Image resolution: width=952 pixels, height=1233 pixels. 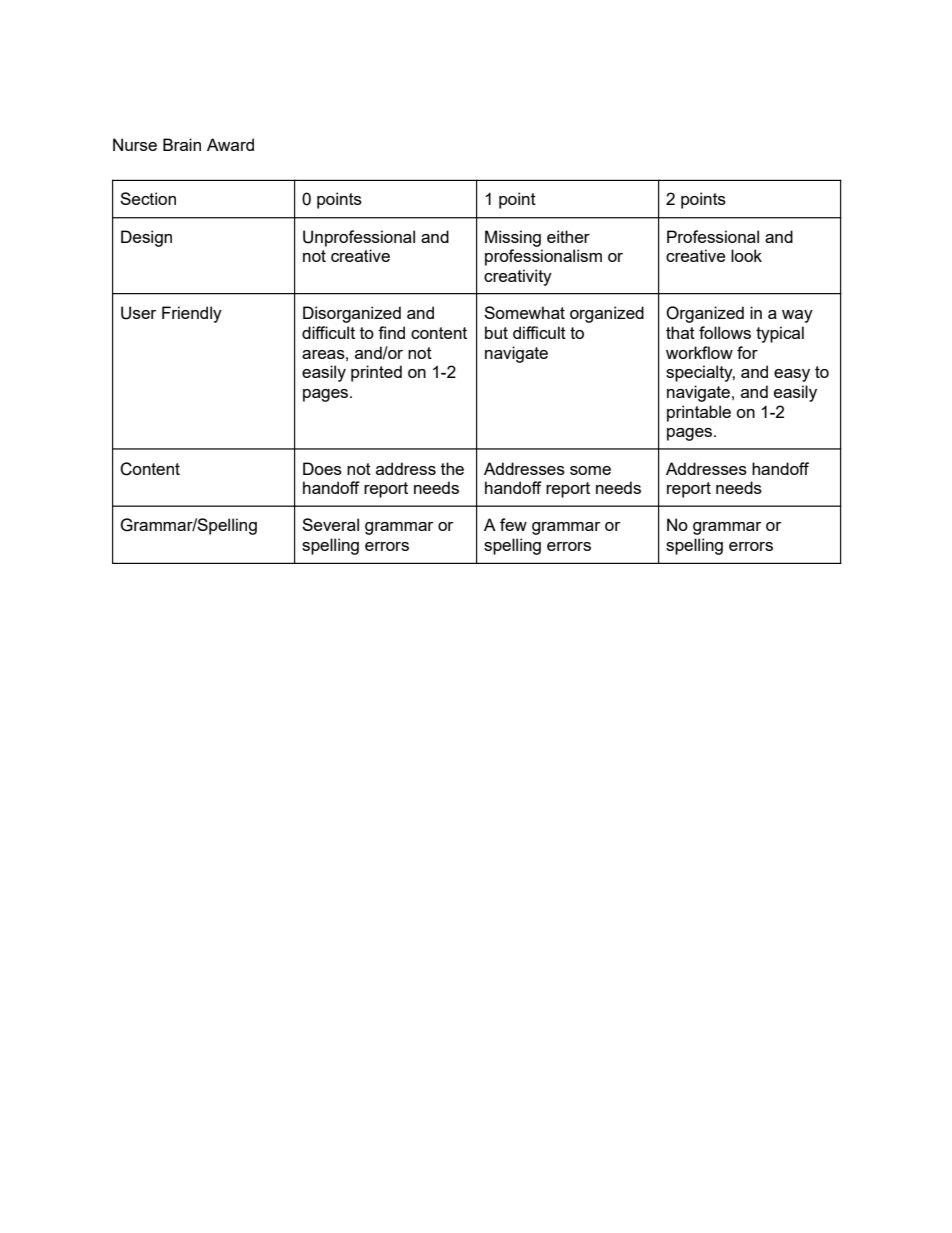 I want to click on Several, so click(x=330, y=524).
